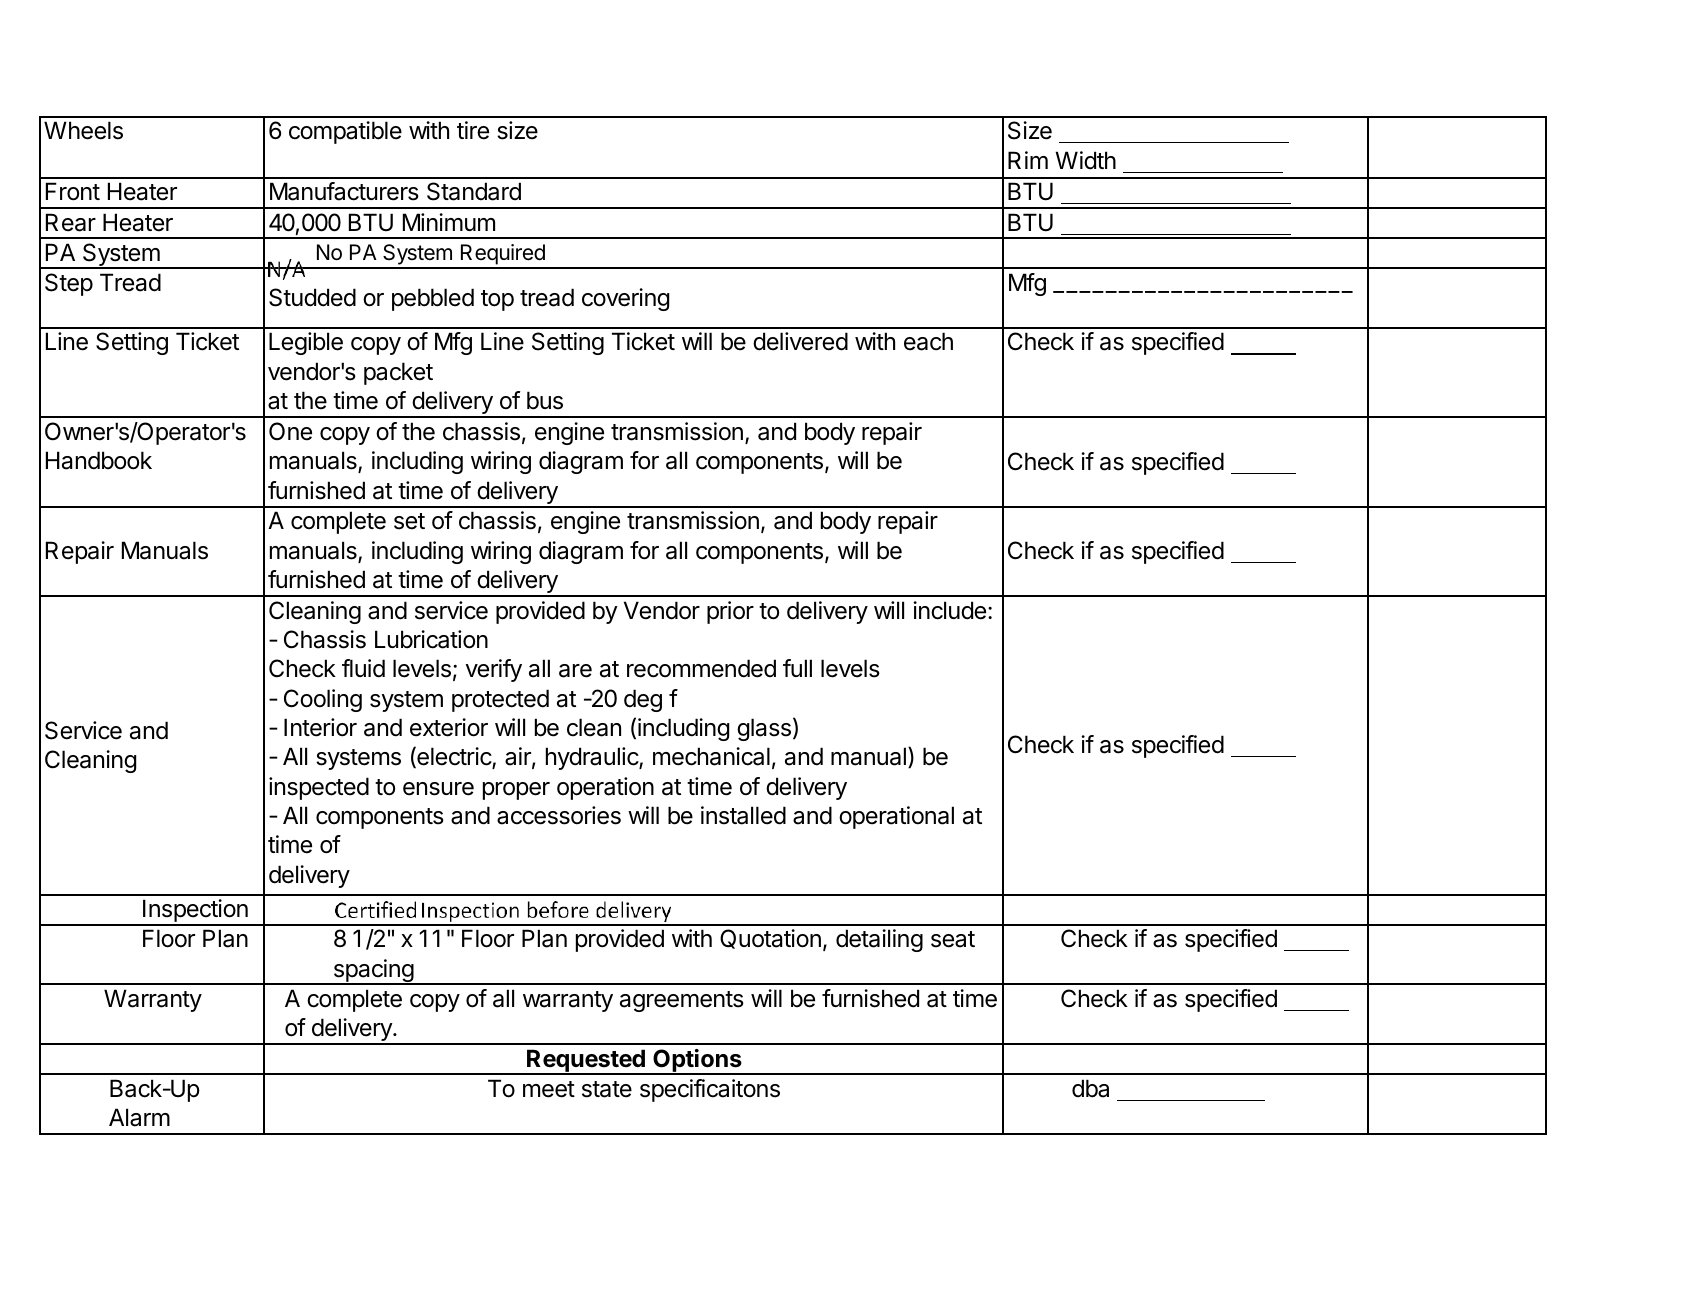 The height and width of the screenshot is (1311, 1696). Describe the element at coordinates (575, 671) in the screenshot. I see `are` at that location.
